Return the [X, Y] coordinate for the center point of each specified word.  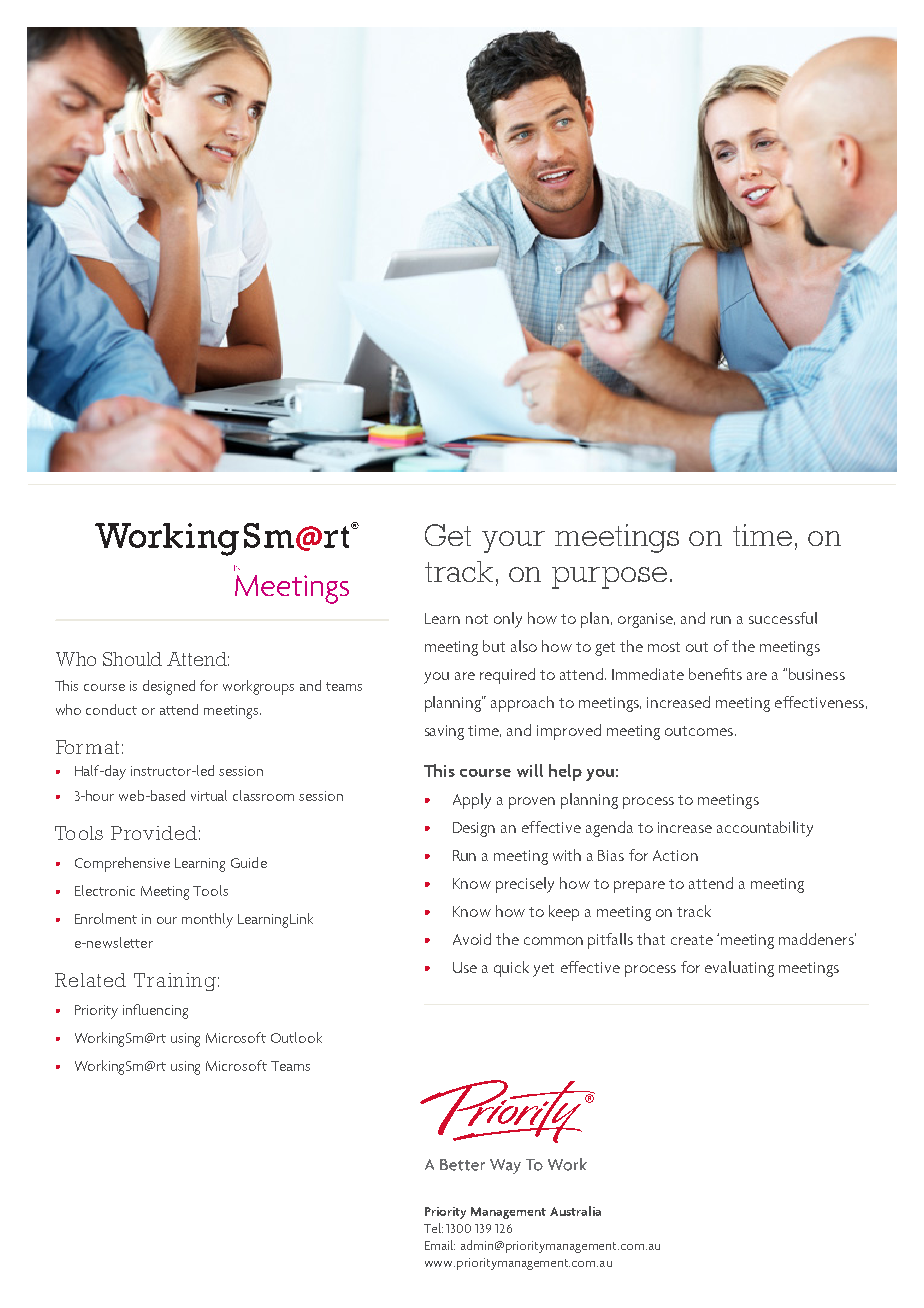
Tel [433, 1228]
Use [465, 967]
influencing [155, 1011]
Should [132, 659]
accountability [765, 829]
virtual [209, 795]
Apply [472, 801]
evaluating [739, 969]
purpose [609, 578]
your [513, 542]
